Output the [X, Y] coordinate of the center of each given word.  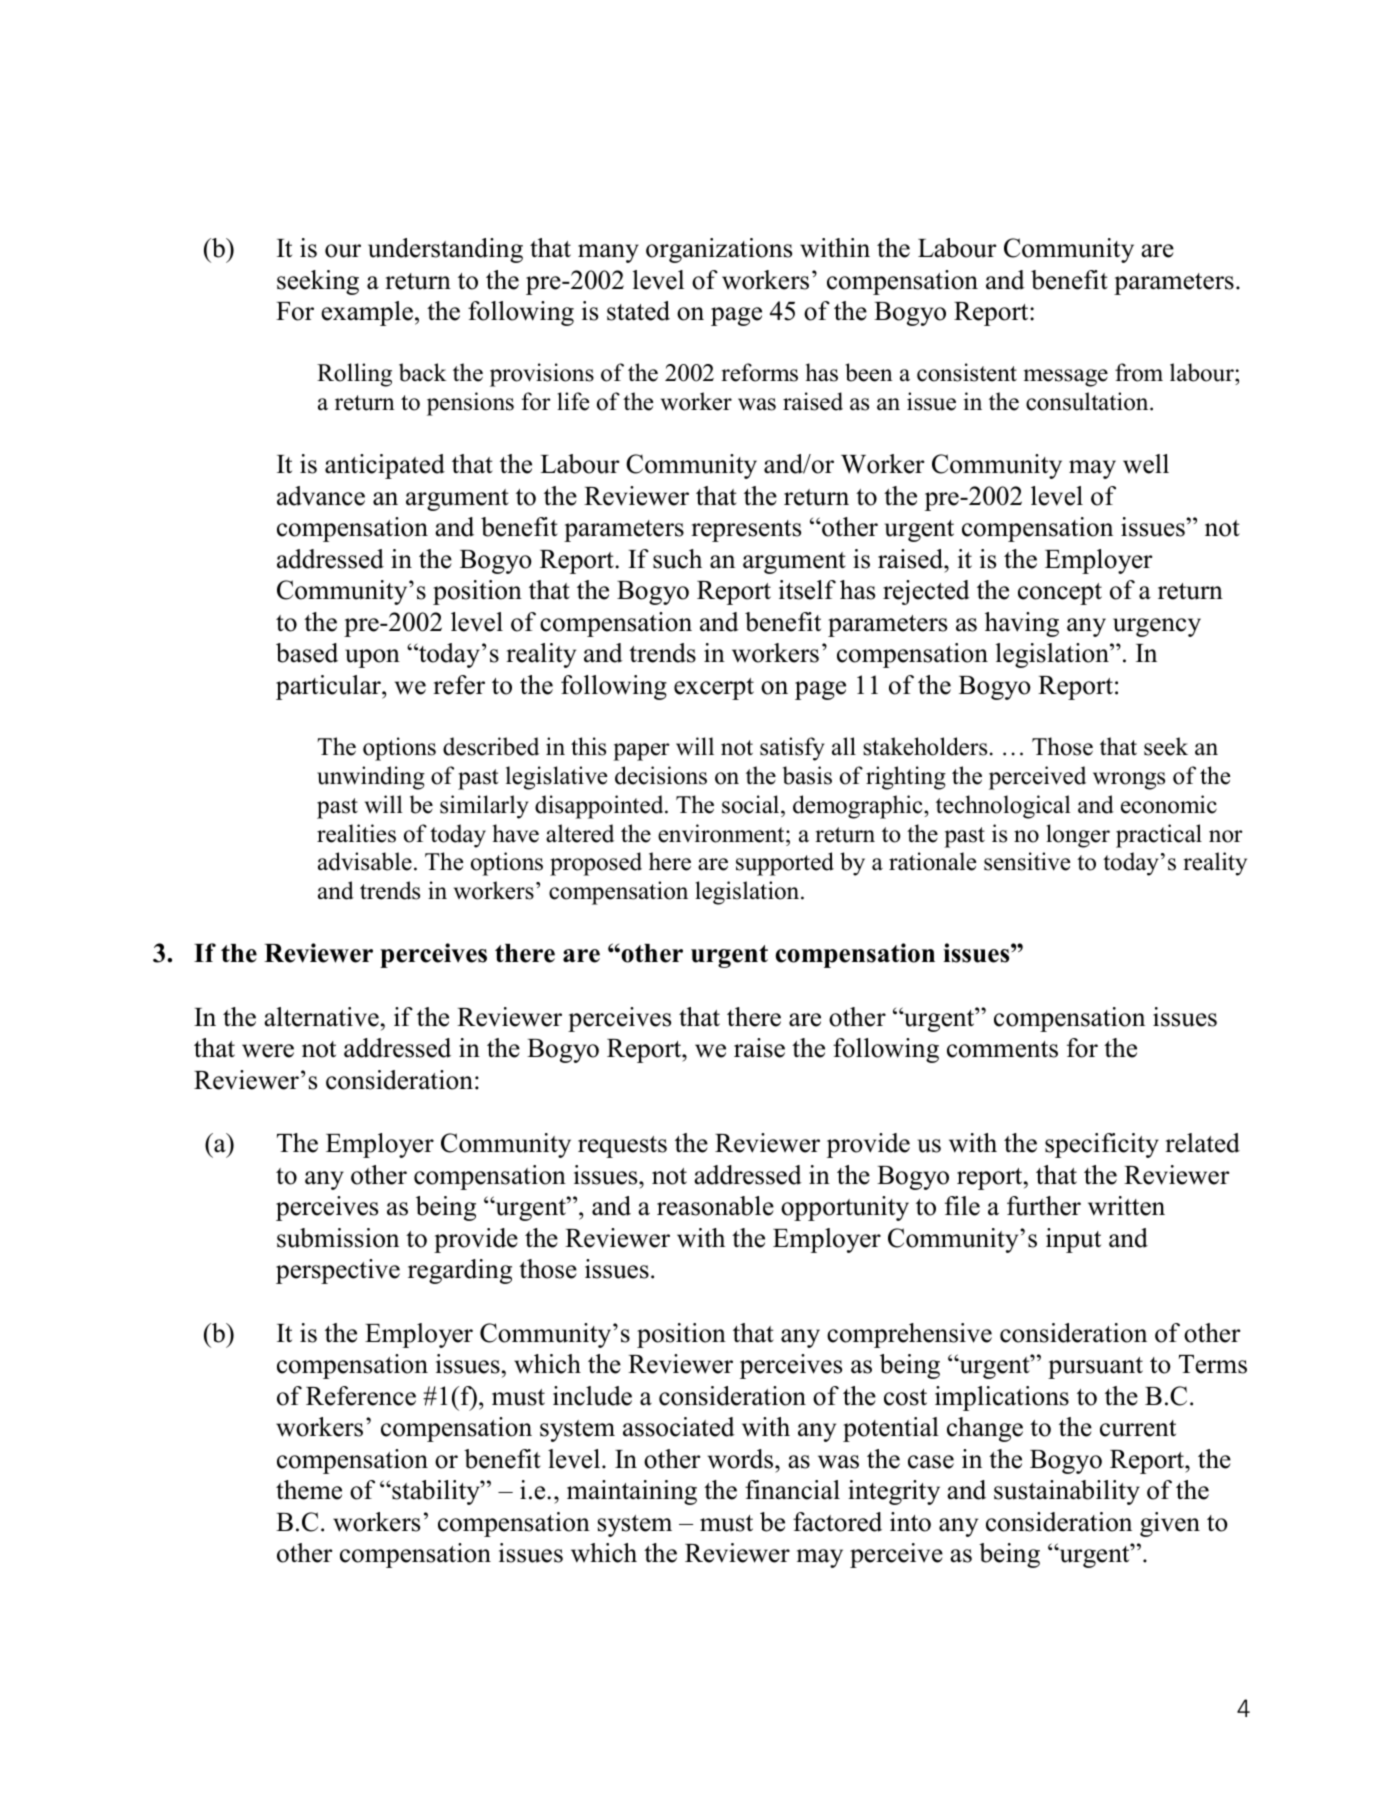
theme [309, 1490]
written [1126, 1206]
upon [372, 658]
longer [1078, 836]
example [367, 313]
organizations [719, 250]
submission [338, 1238]
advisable [365, 861]
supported [785, 864]
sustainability [1067, 1492]
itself [807, 590]
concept [1060, 594]
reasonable [715, 1206]
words [742, 1459]
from [1139, 372]
